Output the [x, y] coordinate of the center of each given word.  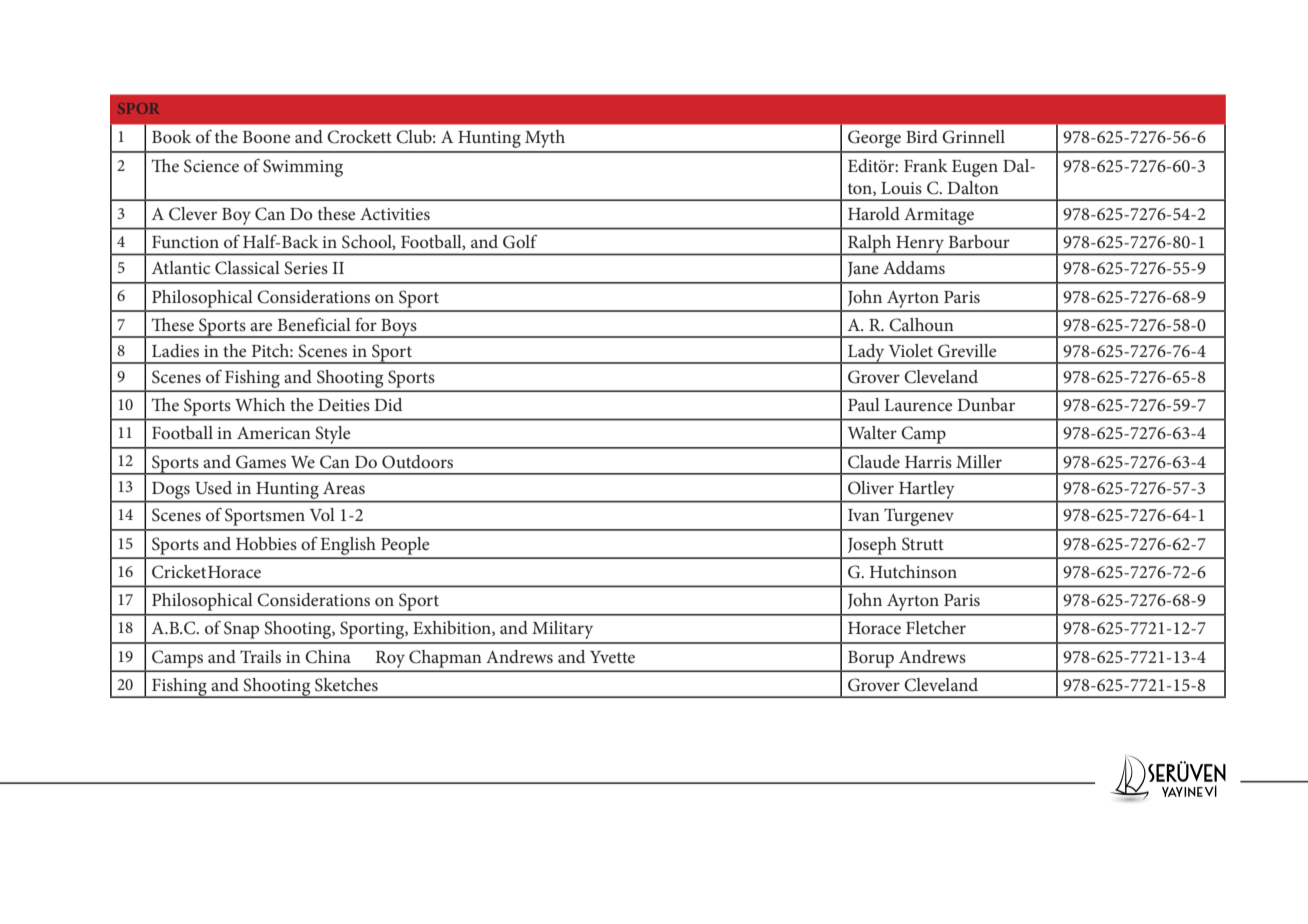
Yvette [612, 657]
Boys [399, 328]
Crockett [359, 137]
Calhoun [921, 325]
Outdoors [417, 462]
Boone [266, 137]
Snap [241, 630]
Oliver [871, 488]
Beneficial [314, 324]
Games [261, 462]
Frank [926, 165]
